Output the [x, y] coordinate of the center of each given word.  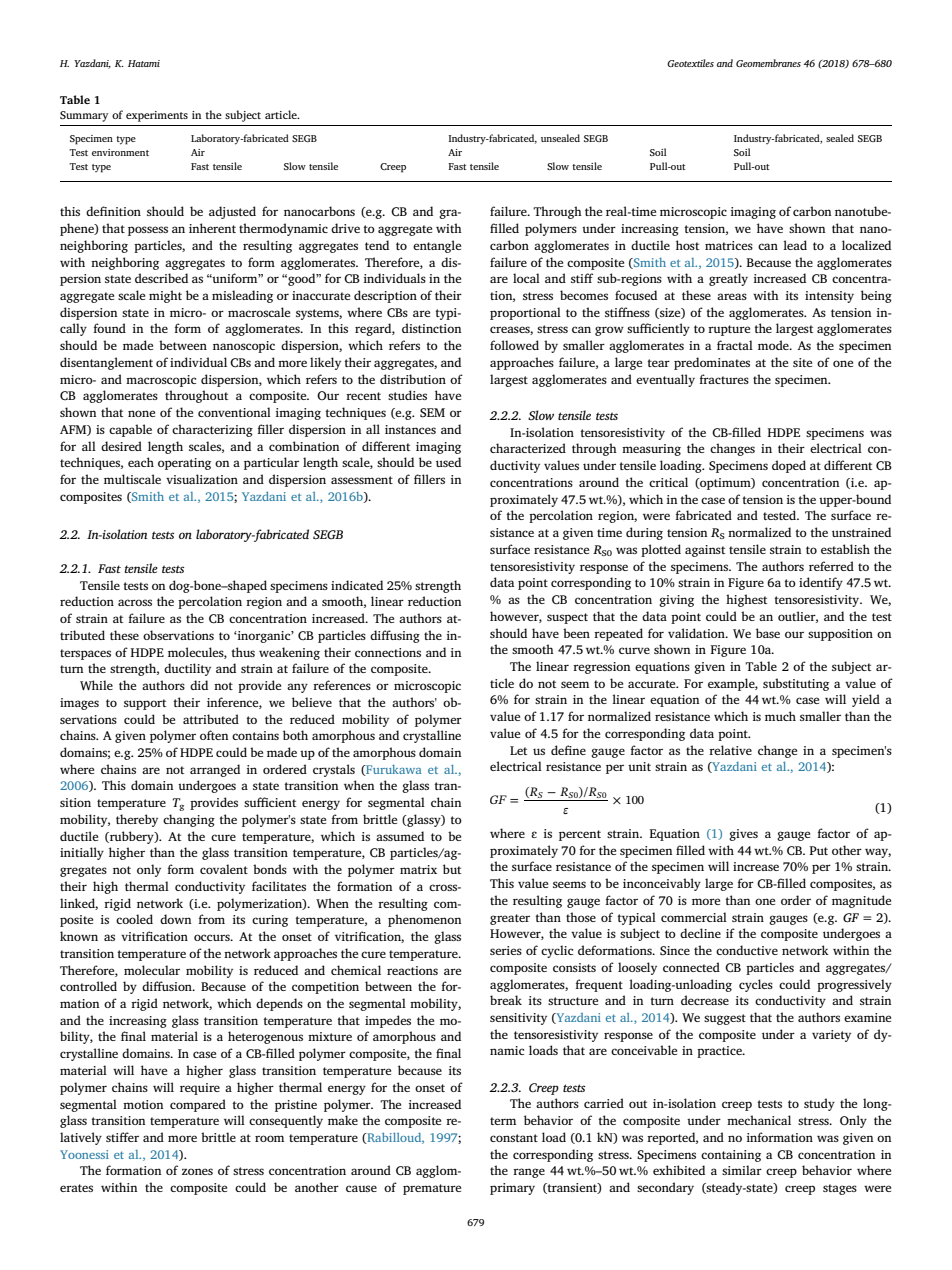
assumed [400, 836]
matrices [729, 245]
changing [189, 820]
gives [743, 835]
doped [789, 466]
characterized [528, 448]
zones [197, 1171]
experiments [157, 116]
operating [184, 464]
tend [377, 245]
